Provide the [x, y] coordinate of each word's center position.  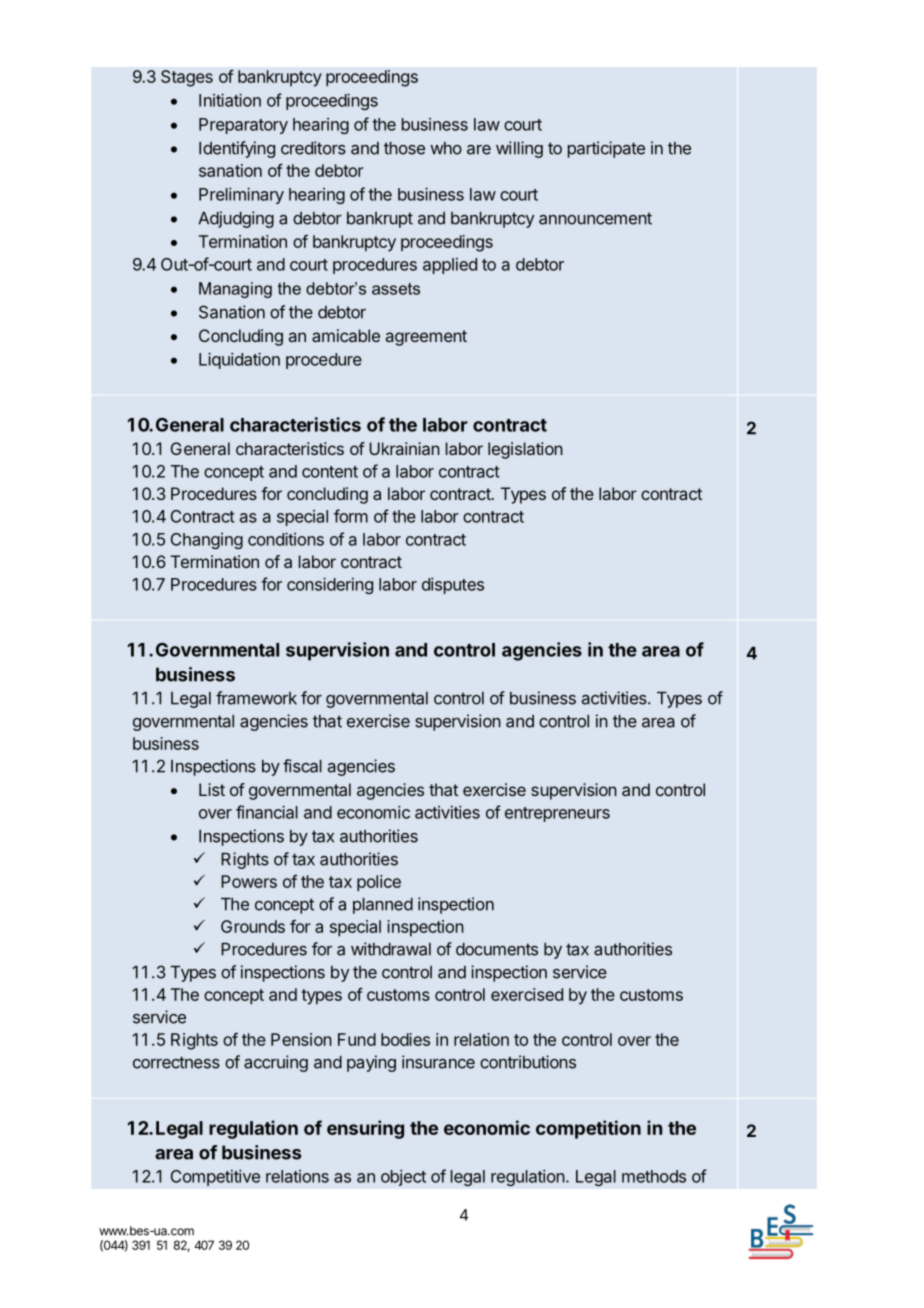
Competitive [215, 1177]
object [403, 1177]
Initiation [230, 100]
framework [256, 698]
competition [588, 1129]
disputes [453, 585]
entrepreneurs [557, 814]
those [404, 148]
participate [606, 149]
